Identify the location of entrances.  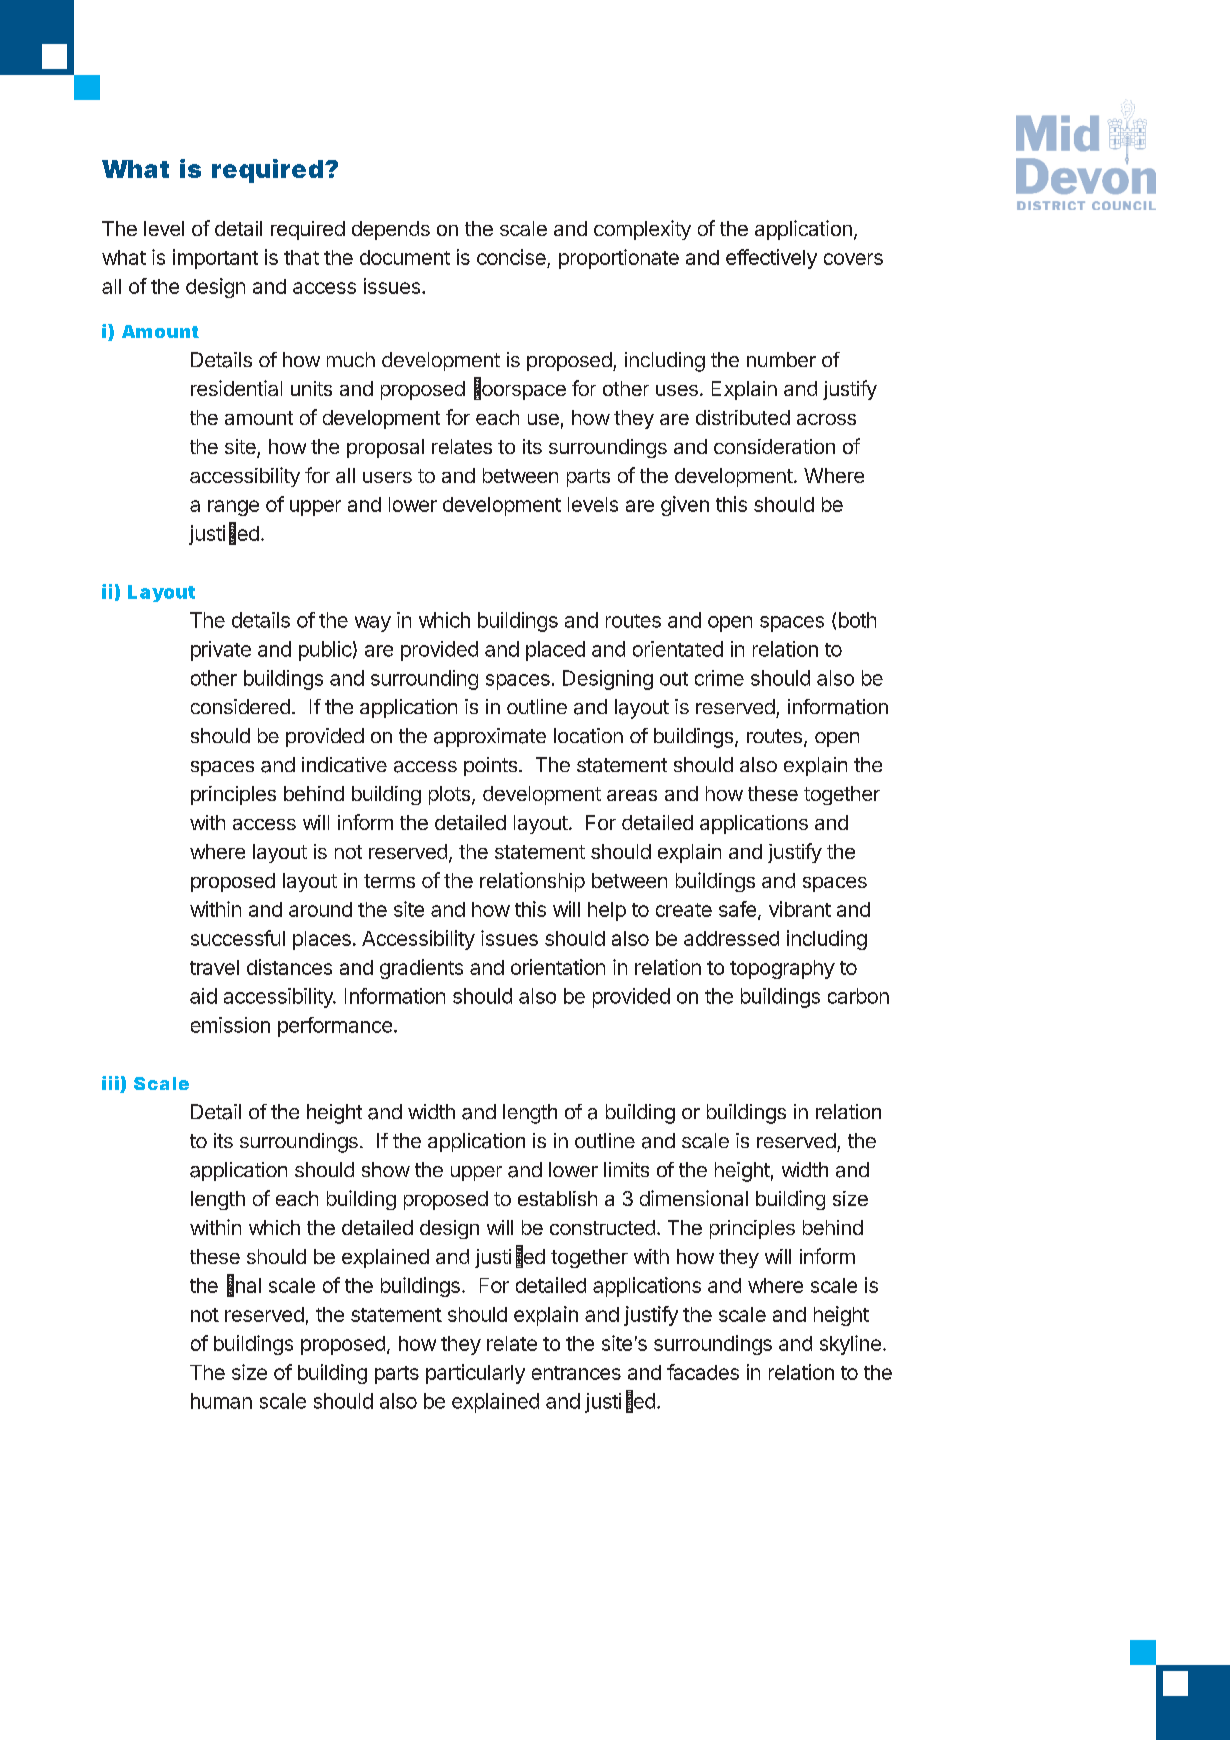
(576, 1373).
